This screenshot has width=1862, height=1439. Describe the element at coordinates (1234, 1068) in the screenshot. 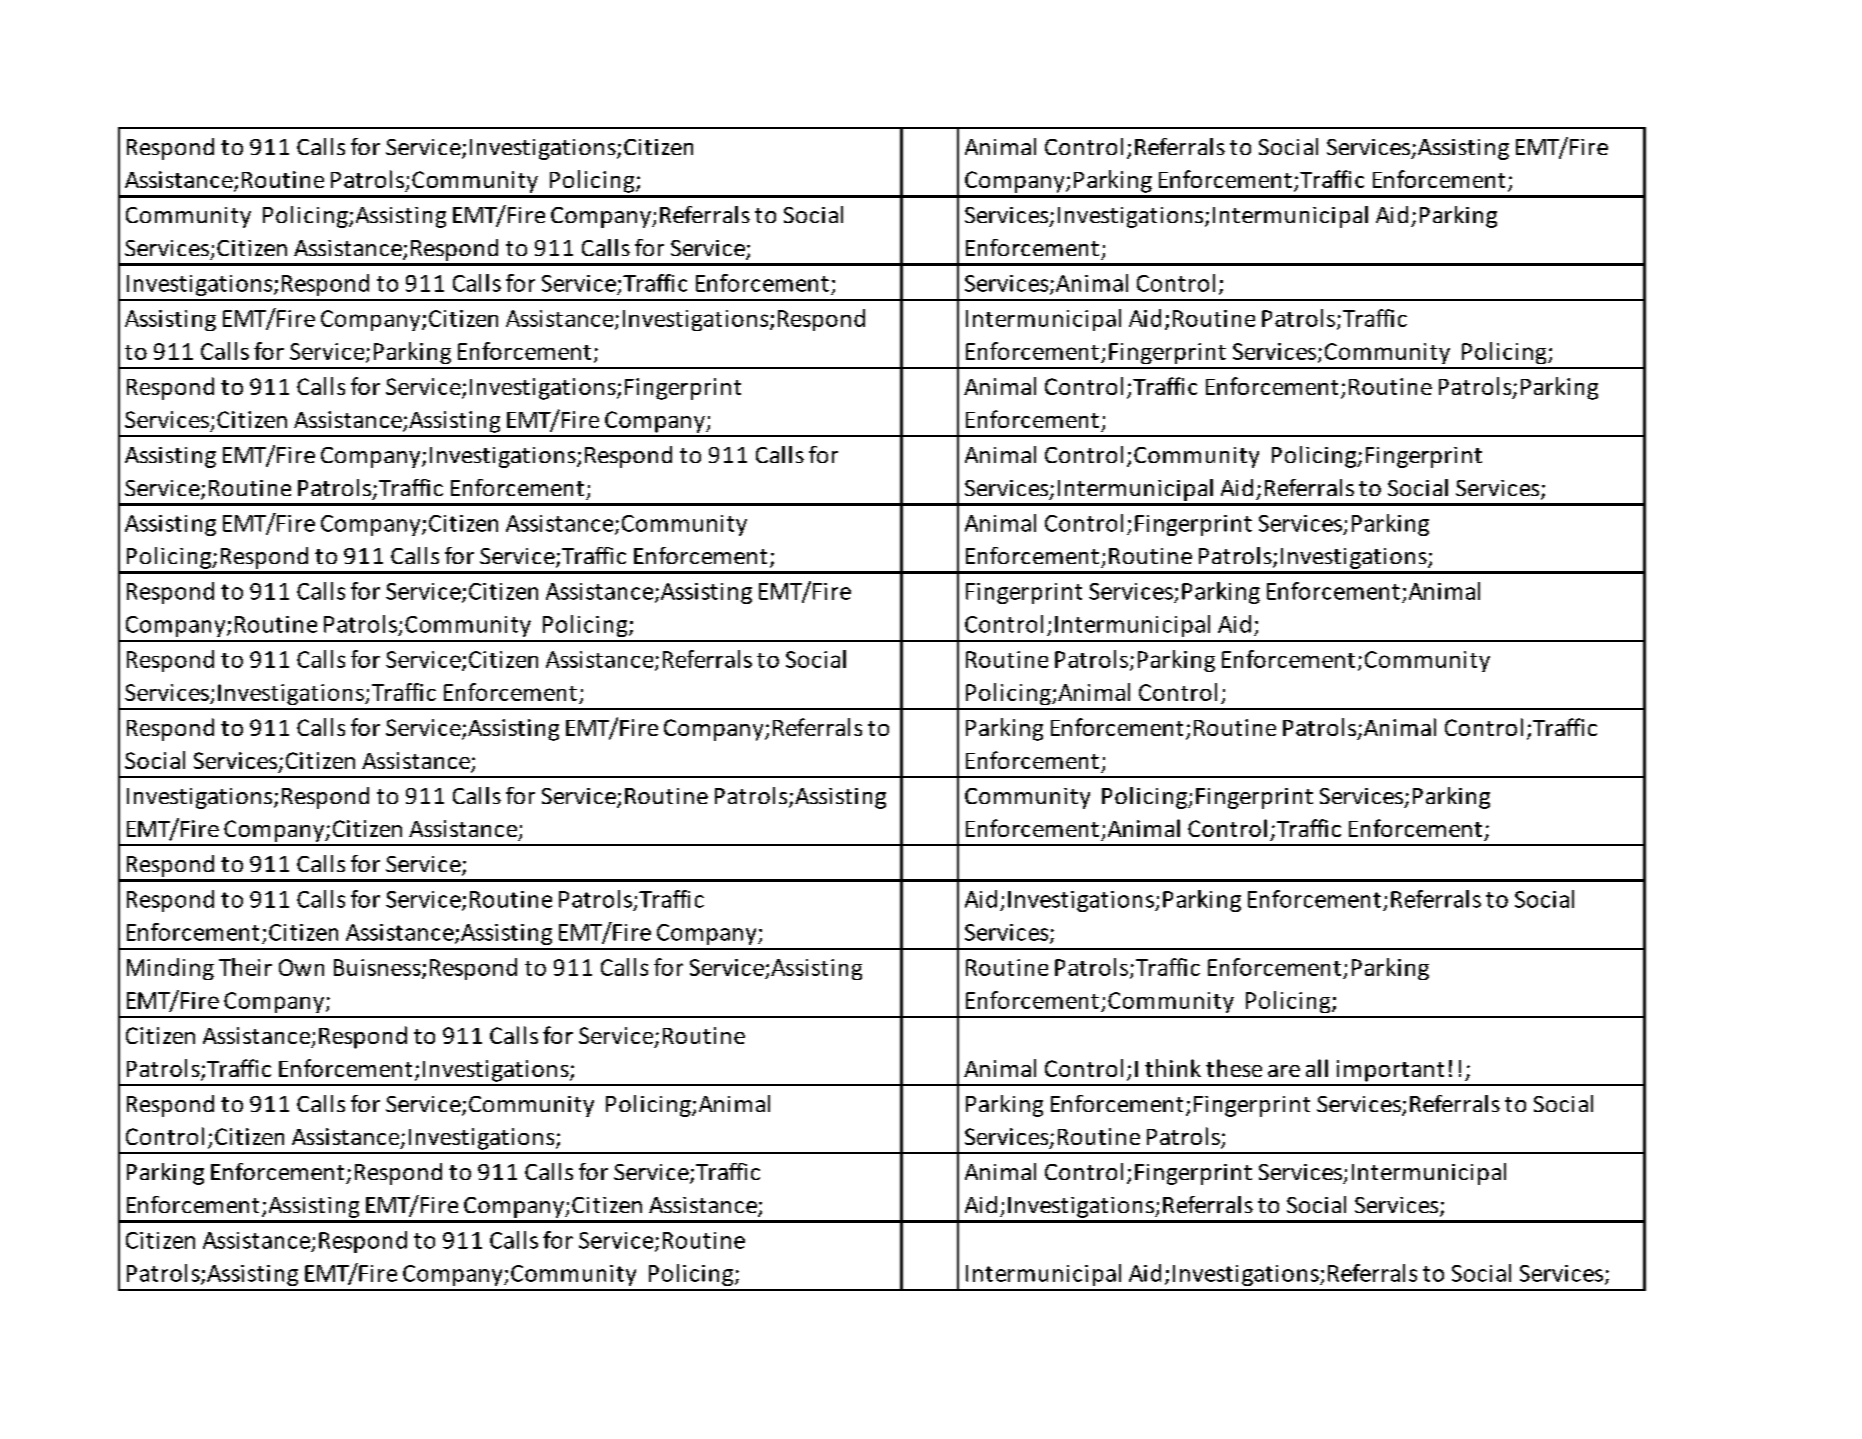

I see `these` at that location.
